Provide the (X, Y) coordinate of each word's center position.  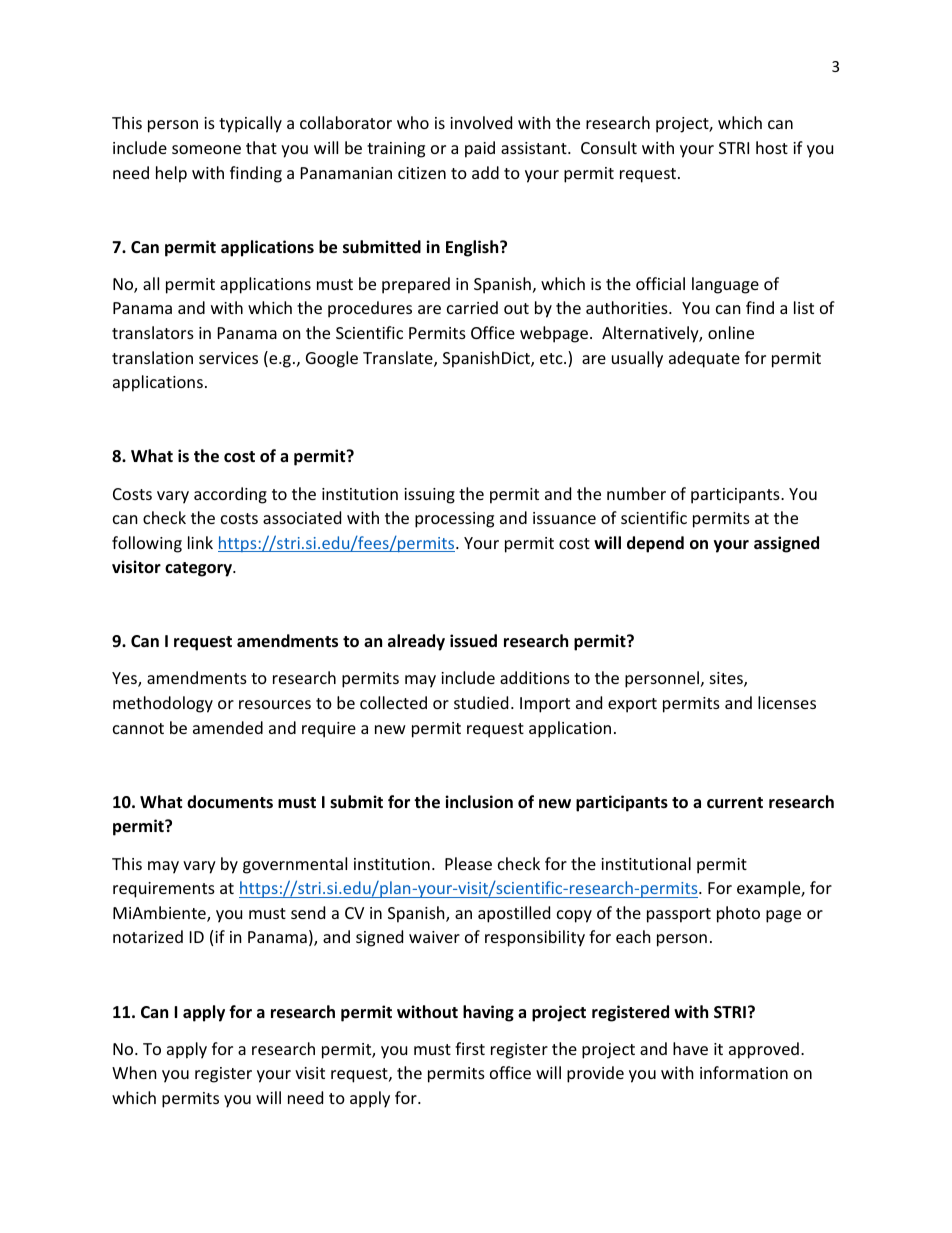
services (228, 358)
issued (473, 641)
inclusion (479, 802)
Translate (399, 359)
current (735, 803)
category (200, 569)
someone (206, 149)
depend (655, 544)
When (134, 1072)
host (772, 147)
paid (480, 149)
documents (230, 801)
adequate (704, 359)
